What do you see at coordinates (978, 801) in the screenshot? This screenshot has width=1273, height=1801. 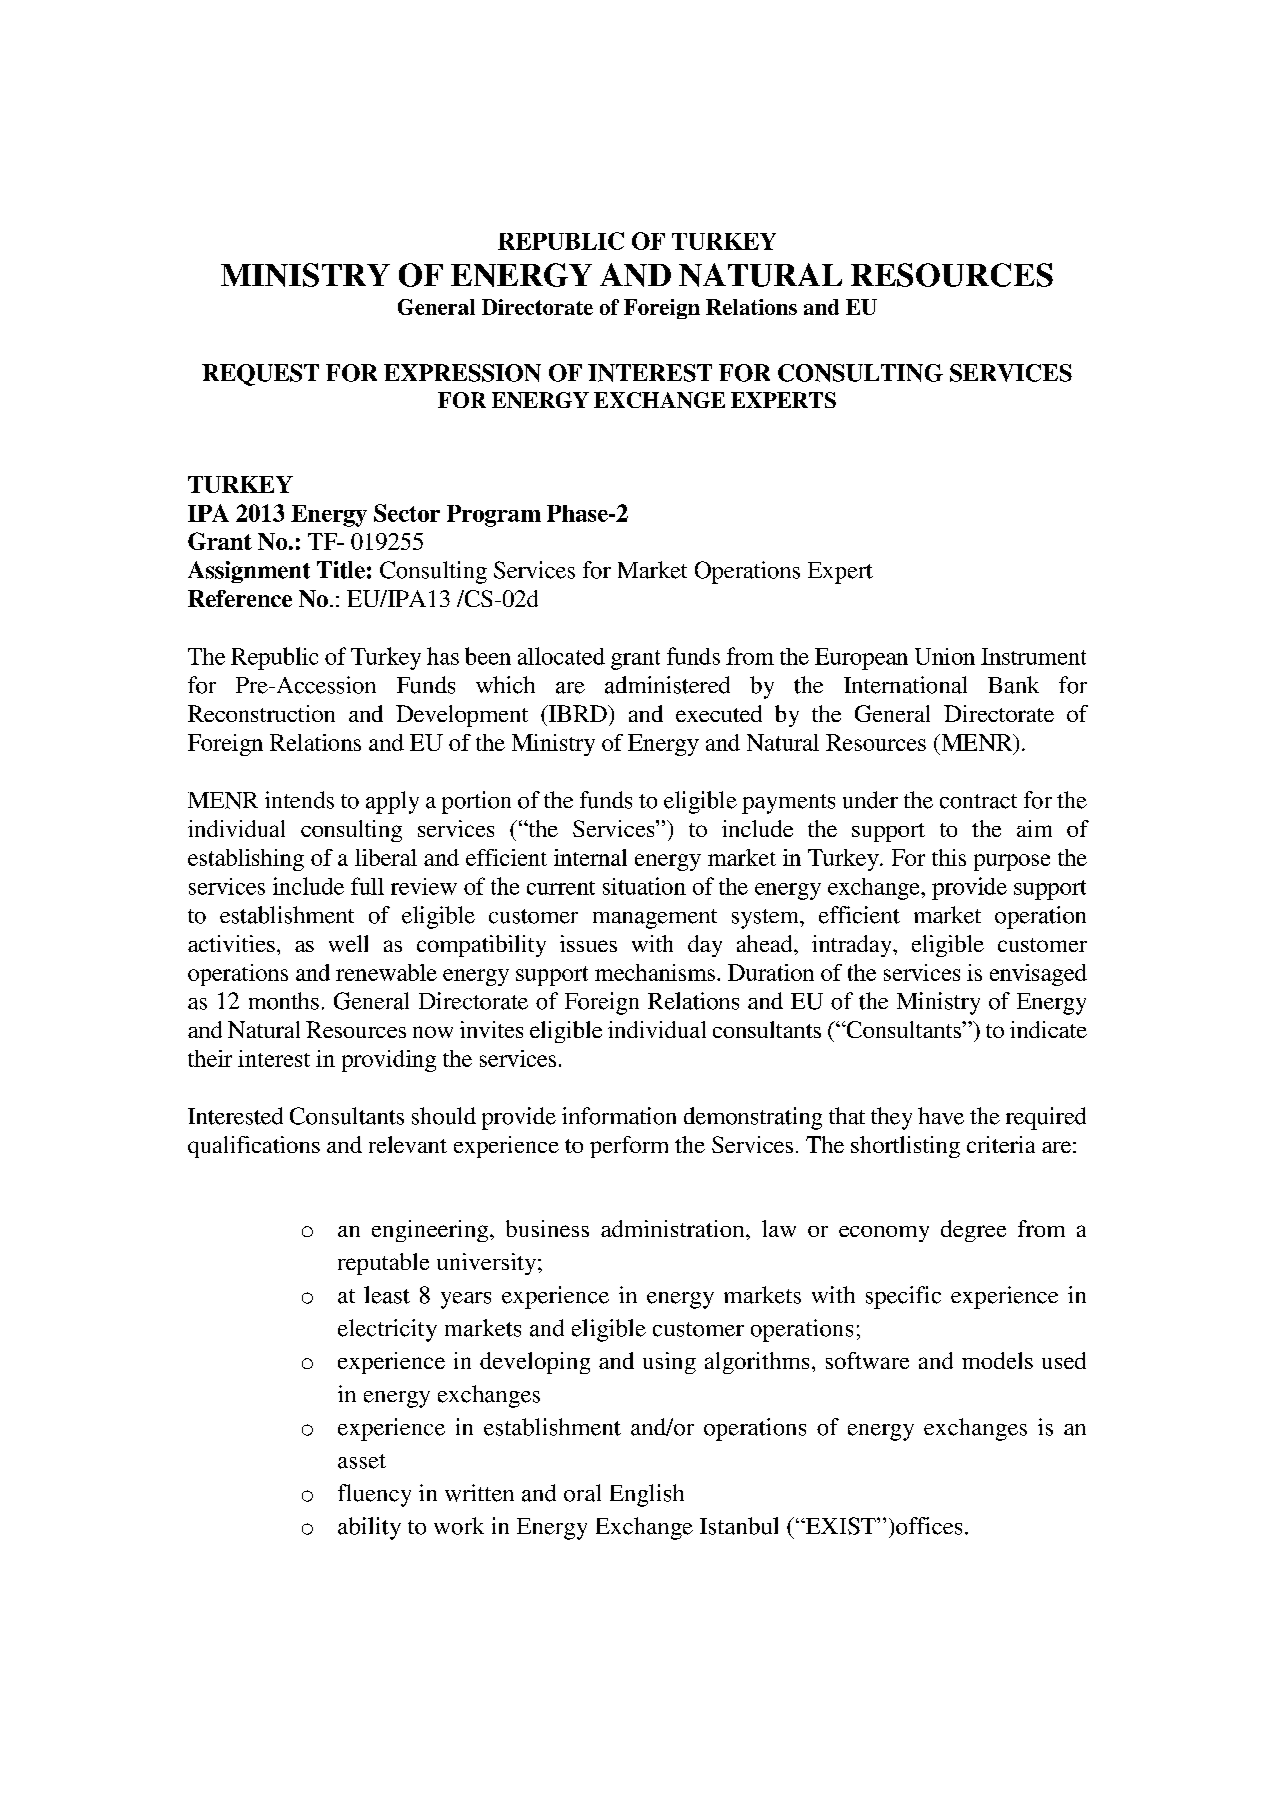 I see `contract` at bounding box center [978, 801].
